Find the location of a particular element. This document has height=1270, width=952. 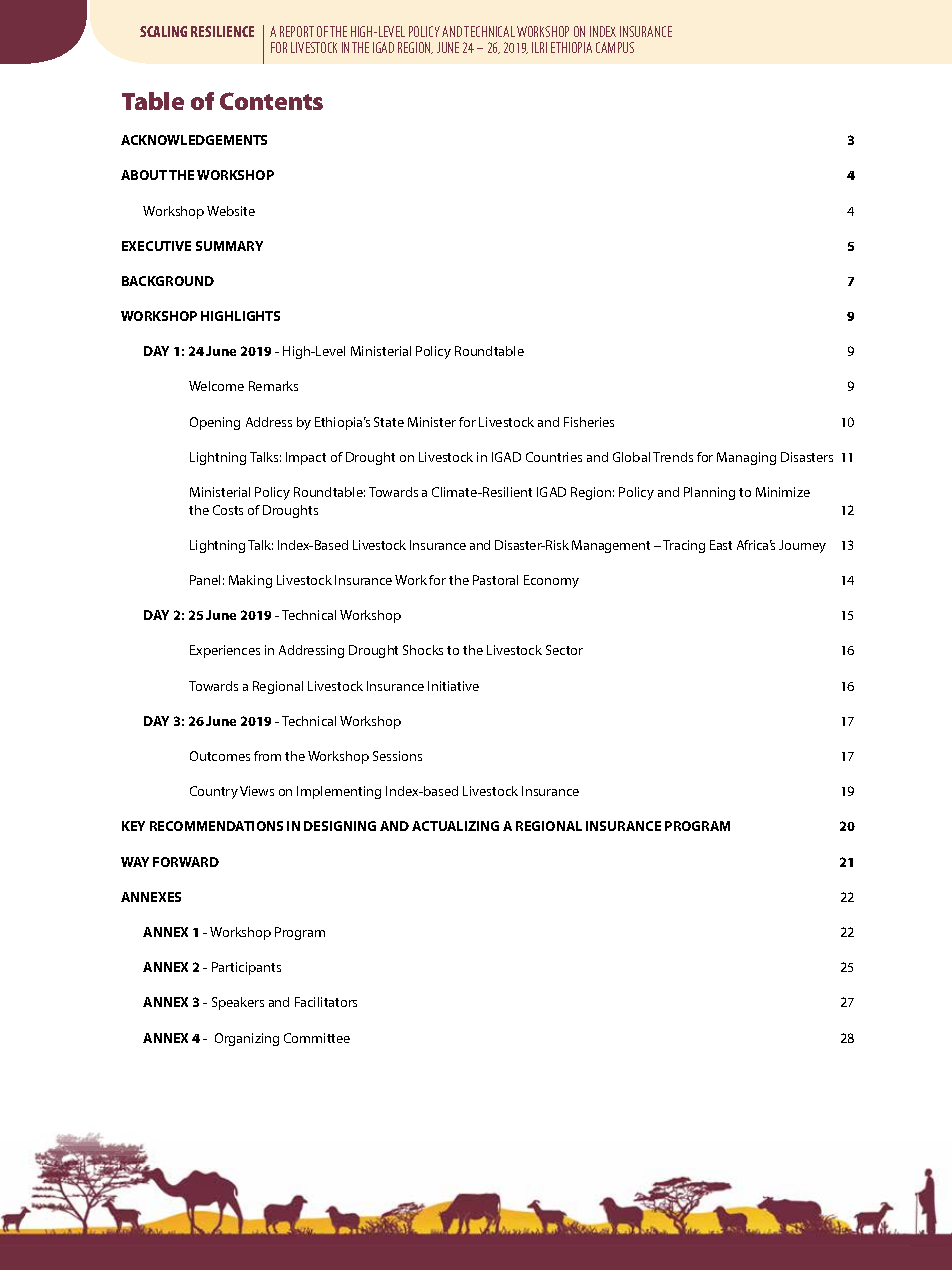

Facilitators is located at coordinates (326, 1002).
